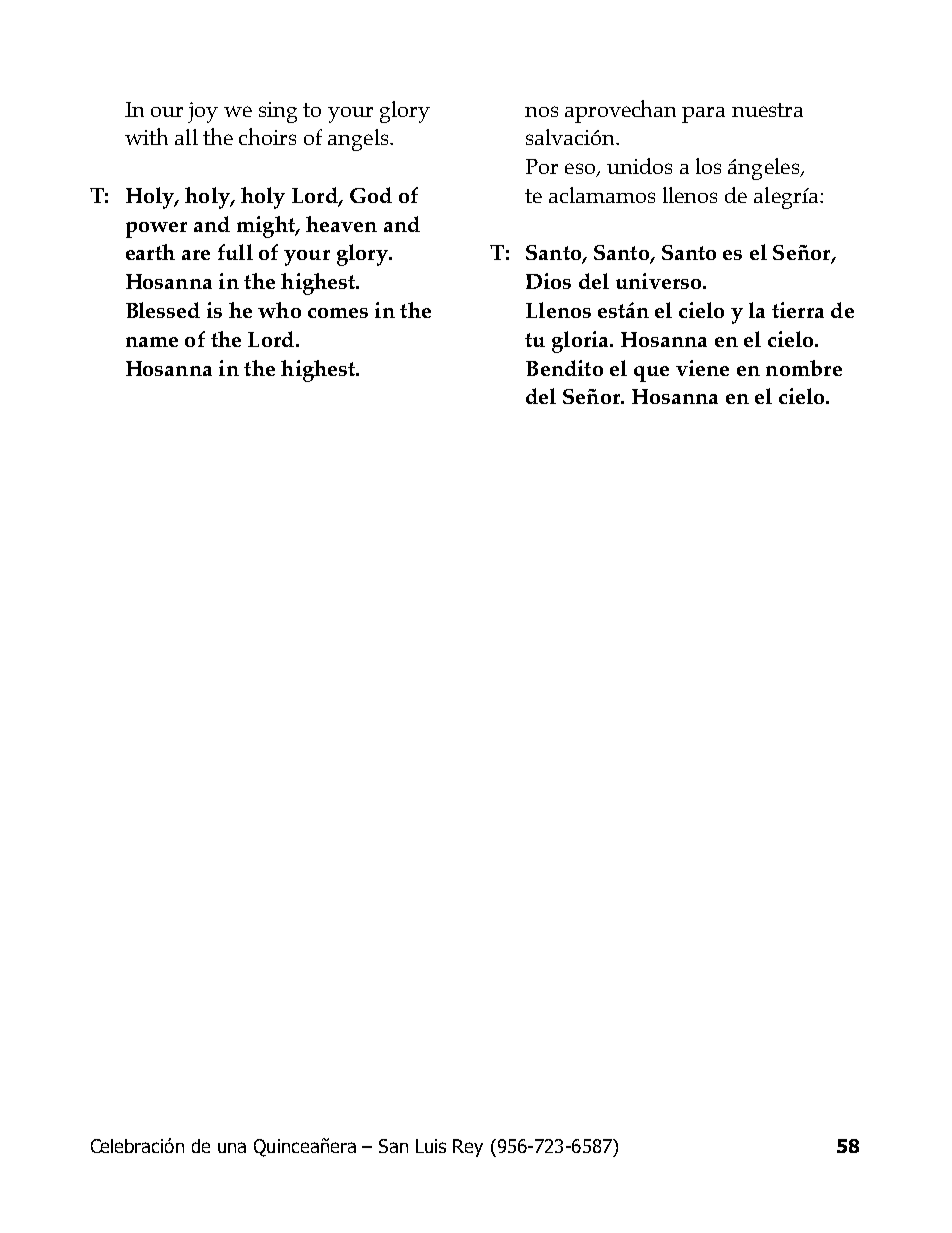  I want to click on los, so click(708, 166).
